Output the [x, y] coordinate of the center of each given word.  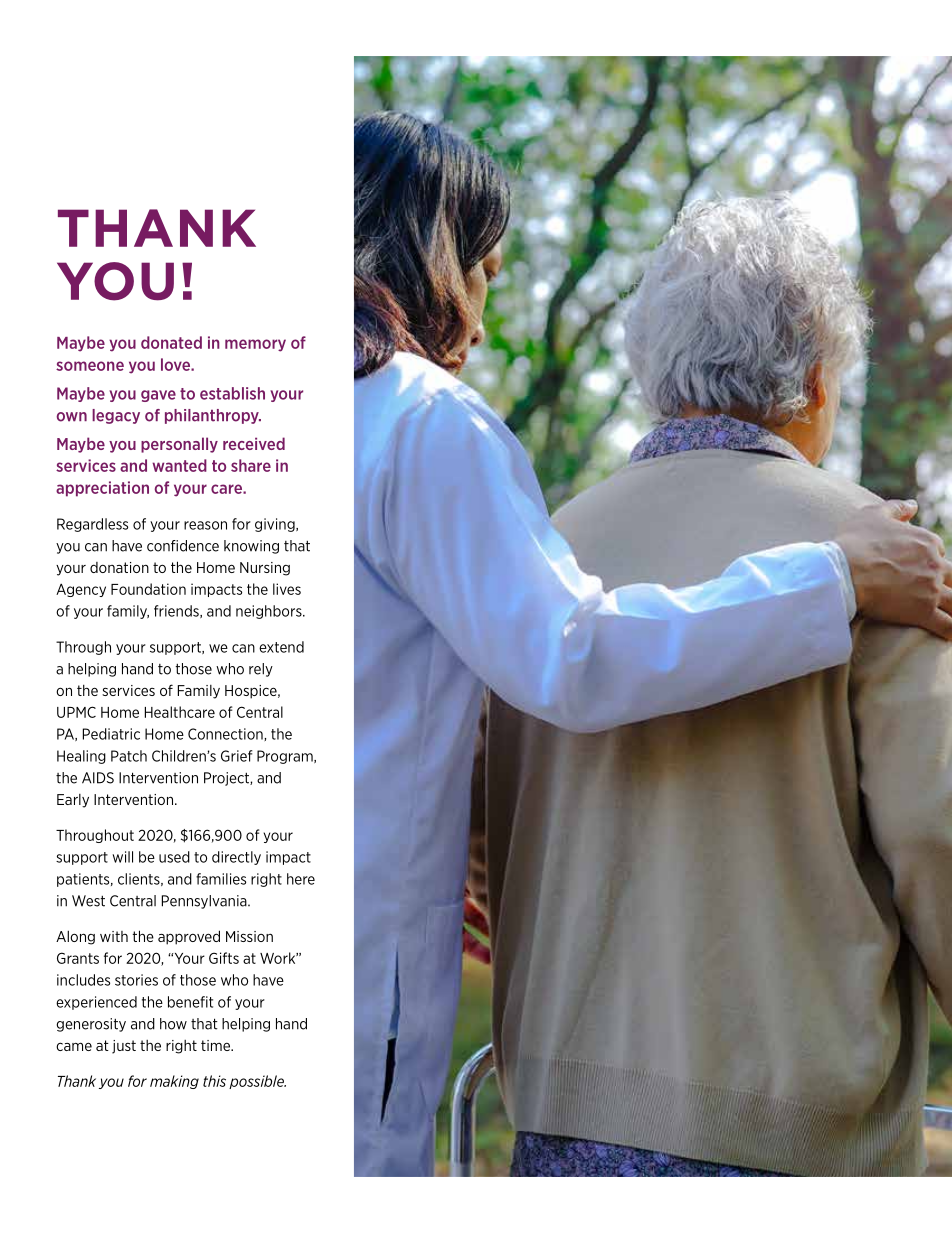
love [176, 364]
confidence [183, 546]
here [301, 879]
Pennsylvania [205, 902]
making [174, 1082]
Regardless [92, 525]
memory [255, 345]
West [88, 901]
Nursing [265, 569]
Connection [226, 734]
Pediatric [111, 734]
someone [90, 366]
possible [257, 1082]
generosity [91, 1025]
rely [261, 670]
